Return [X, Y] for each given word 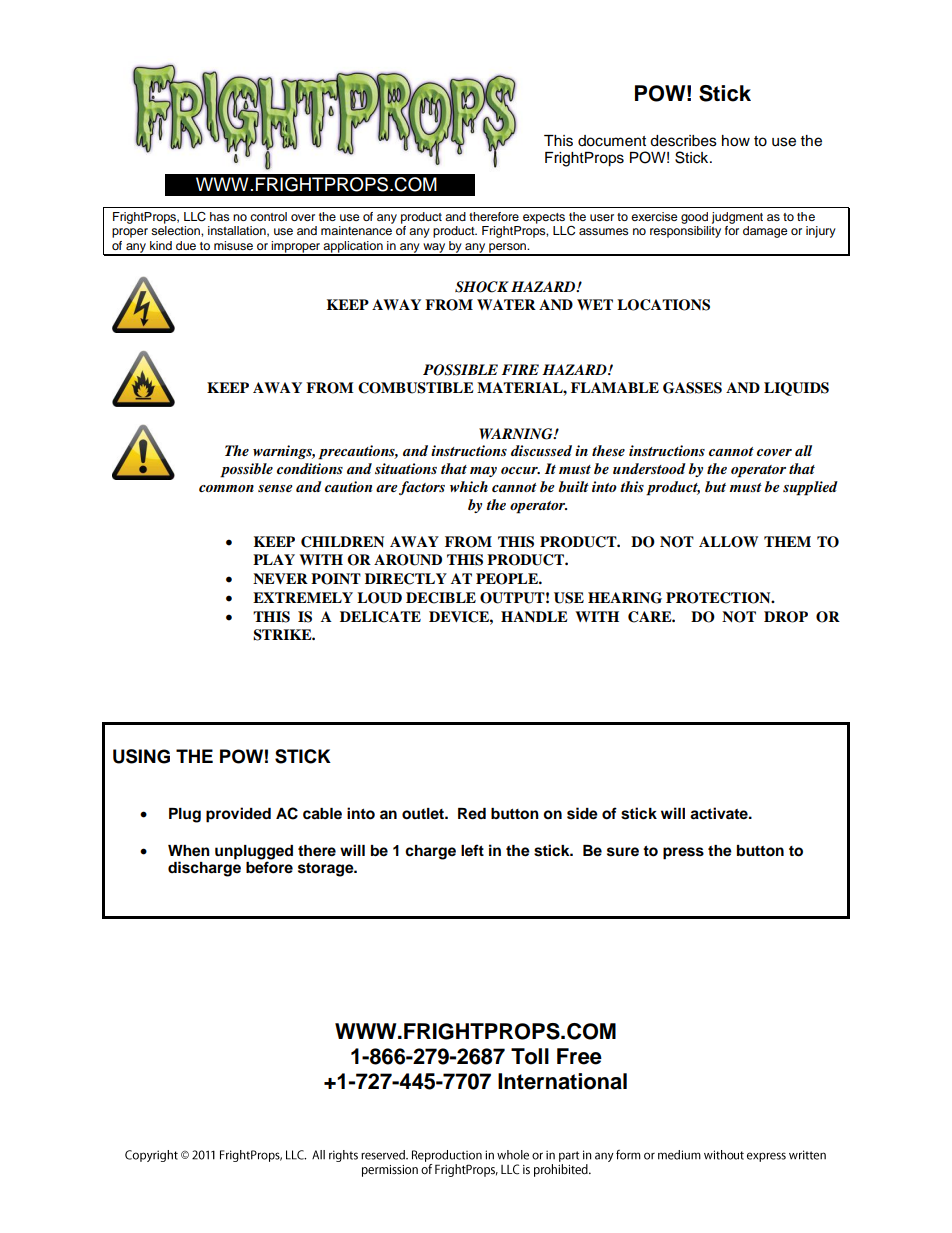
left [472, 850]
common [226, 488]
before [269, 867]
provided [238, 815]
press [683, 853]
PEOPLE [508, 579]
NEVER [280, 578]
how [736, 141]
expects [544, 218]
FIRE [520, 369]
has [220, 216]
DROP [786, 617]
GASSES [692, 388]
